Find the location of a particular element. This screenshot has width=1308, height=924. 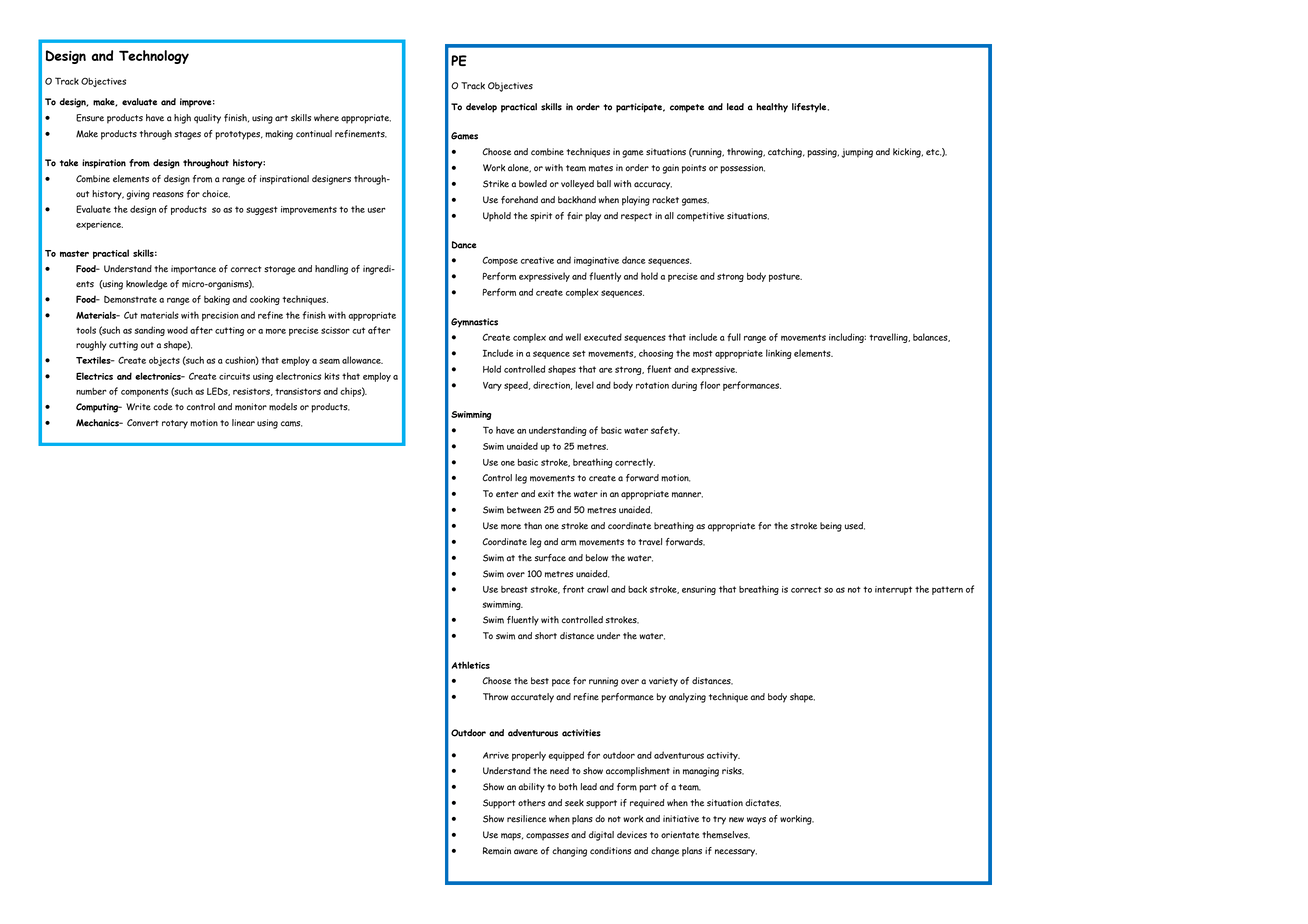

importance is located at coordinates (193, 270).
